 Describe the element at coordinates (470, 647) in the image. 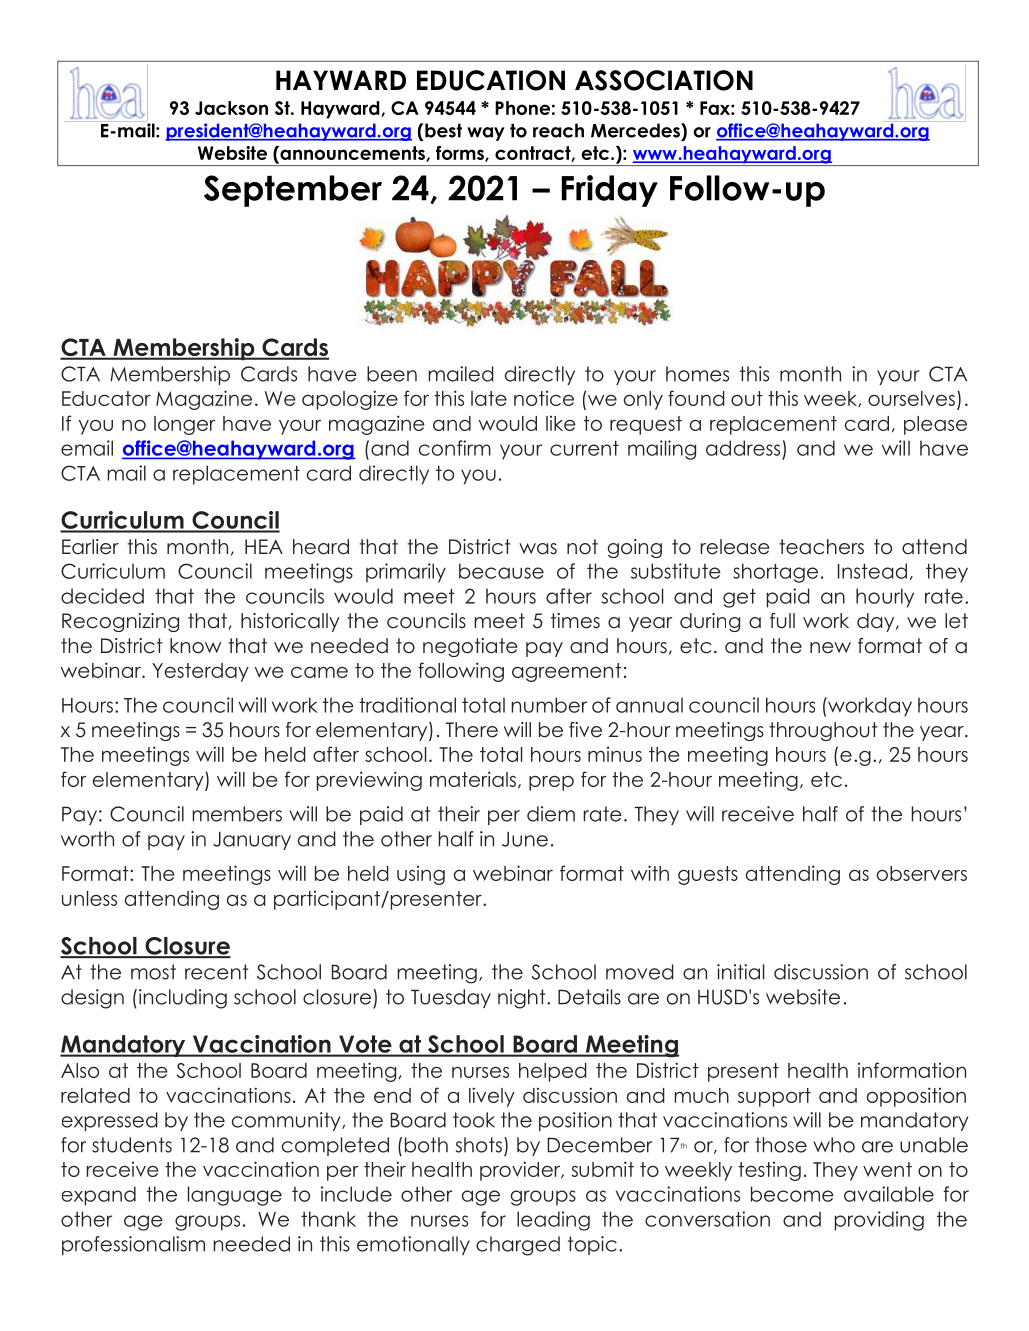

I see `negotiate` at that location.
